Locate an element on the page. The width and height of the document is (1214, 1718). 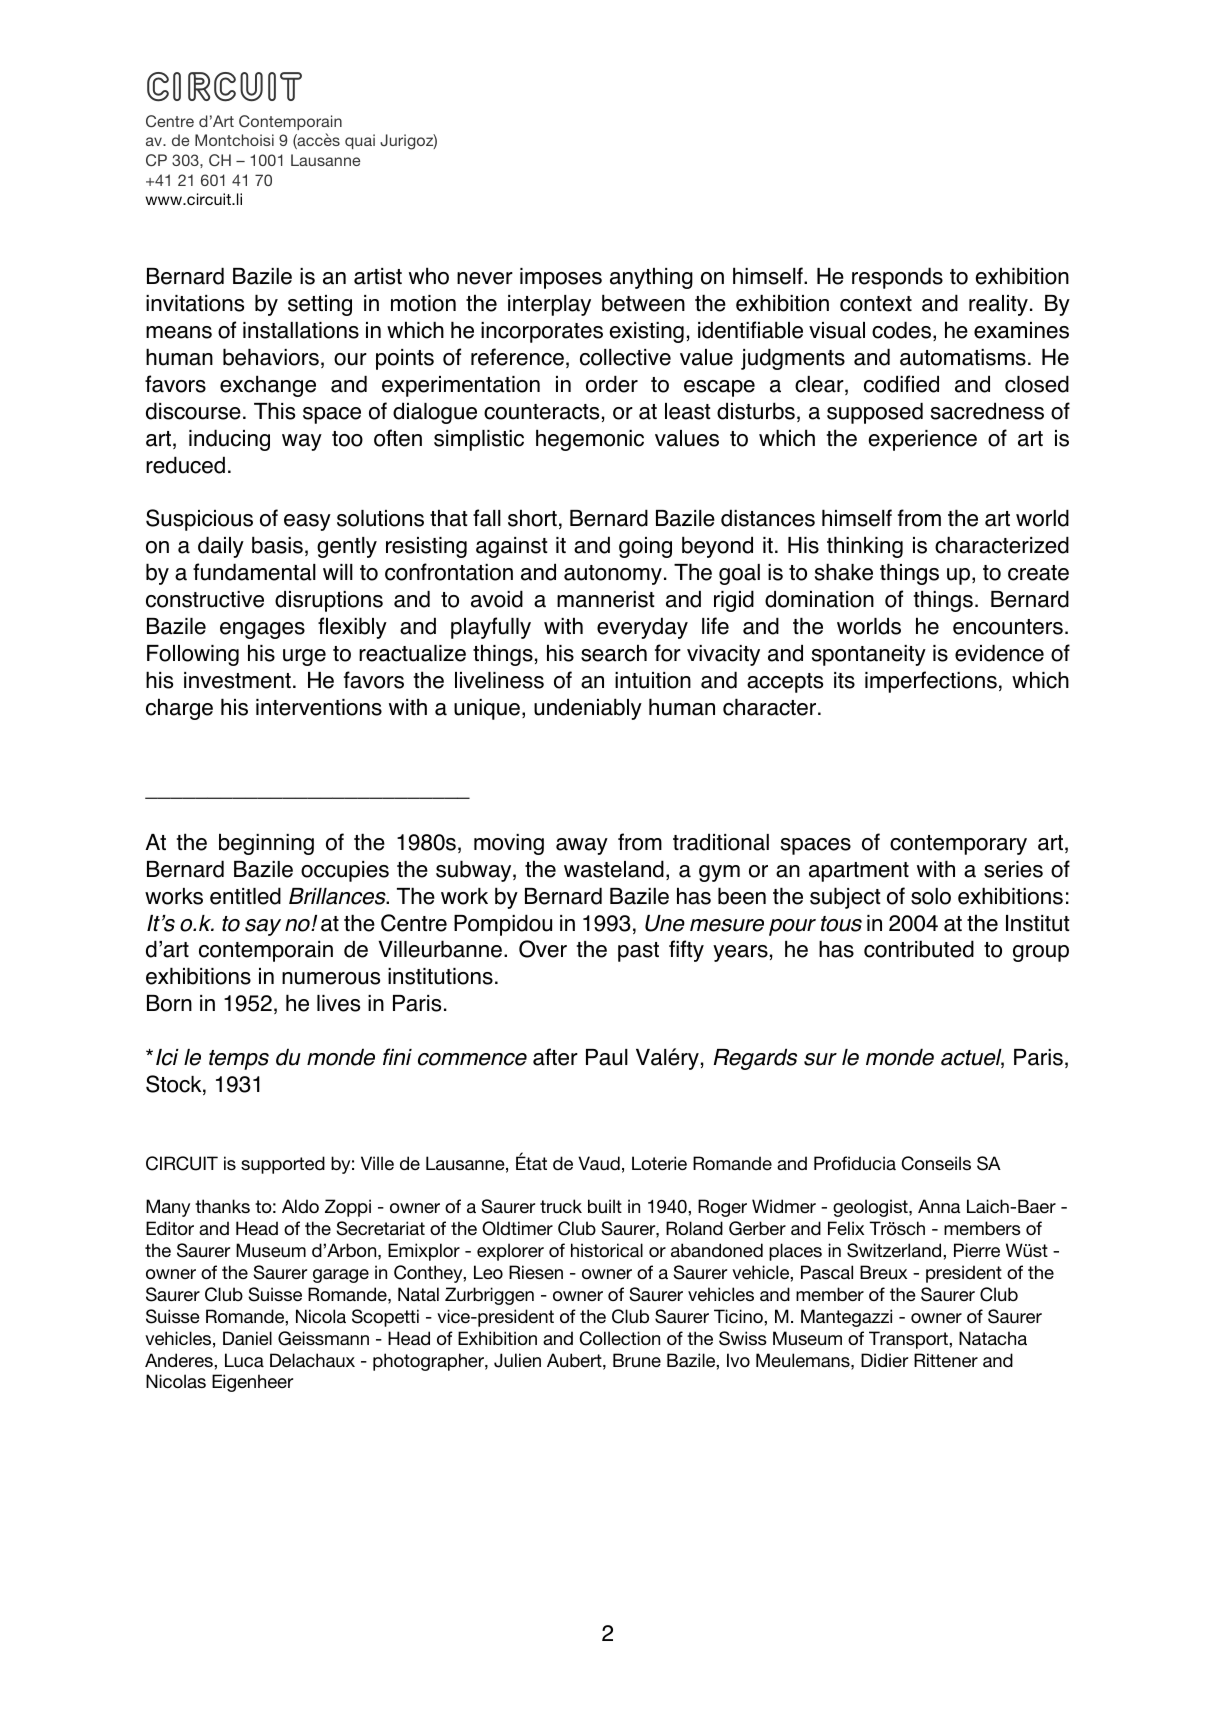
experience is located at coordinates (923, 440).
